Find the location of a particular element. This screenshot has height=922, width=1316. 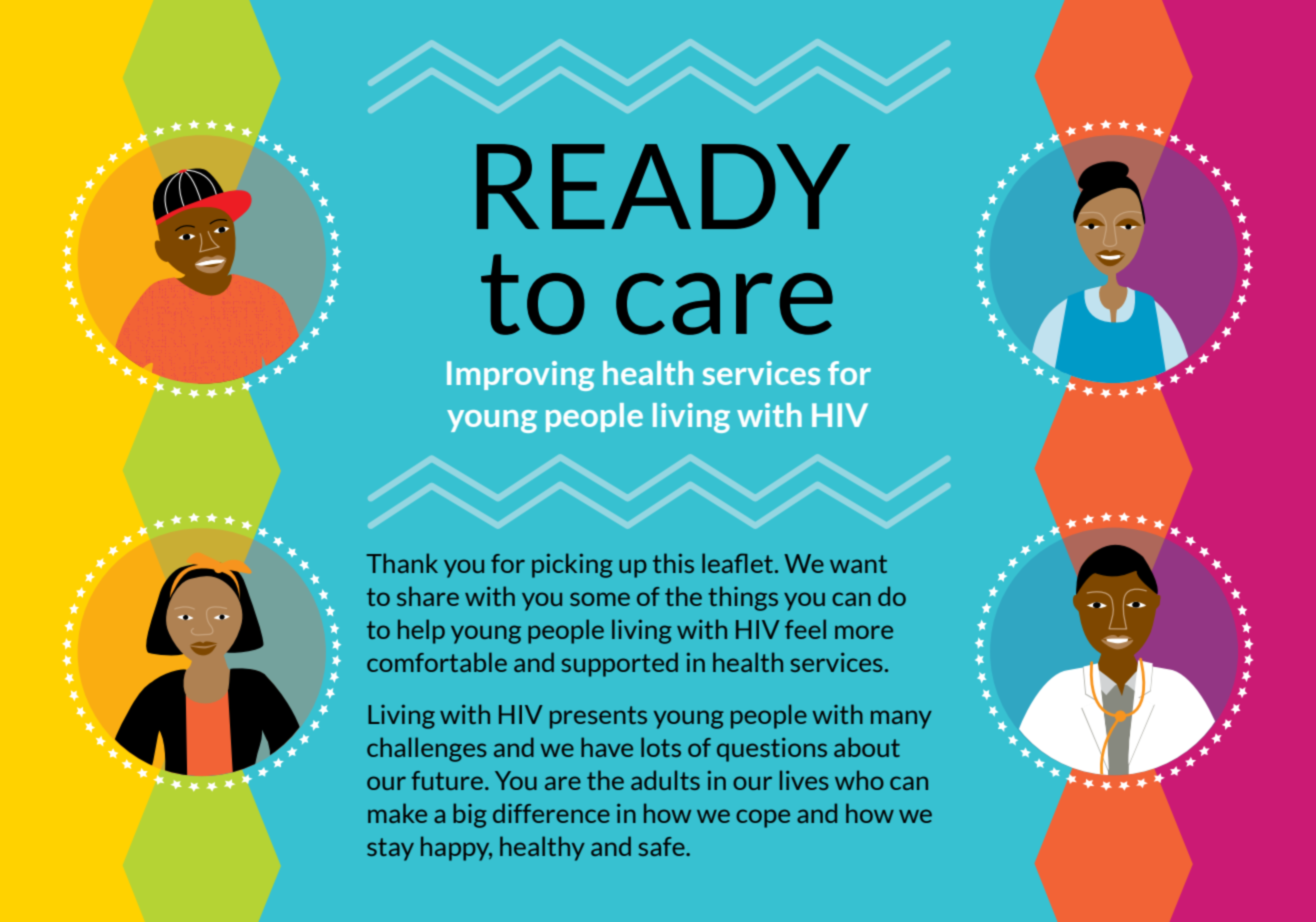

things is located at coordinates (743, 598).
